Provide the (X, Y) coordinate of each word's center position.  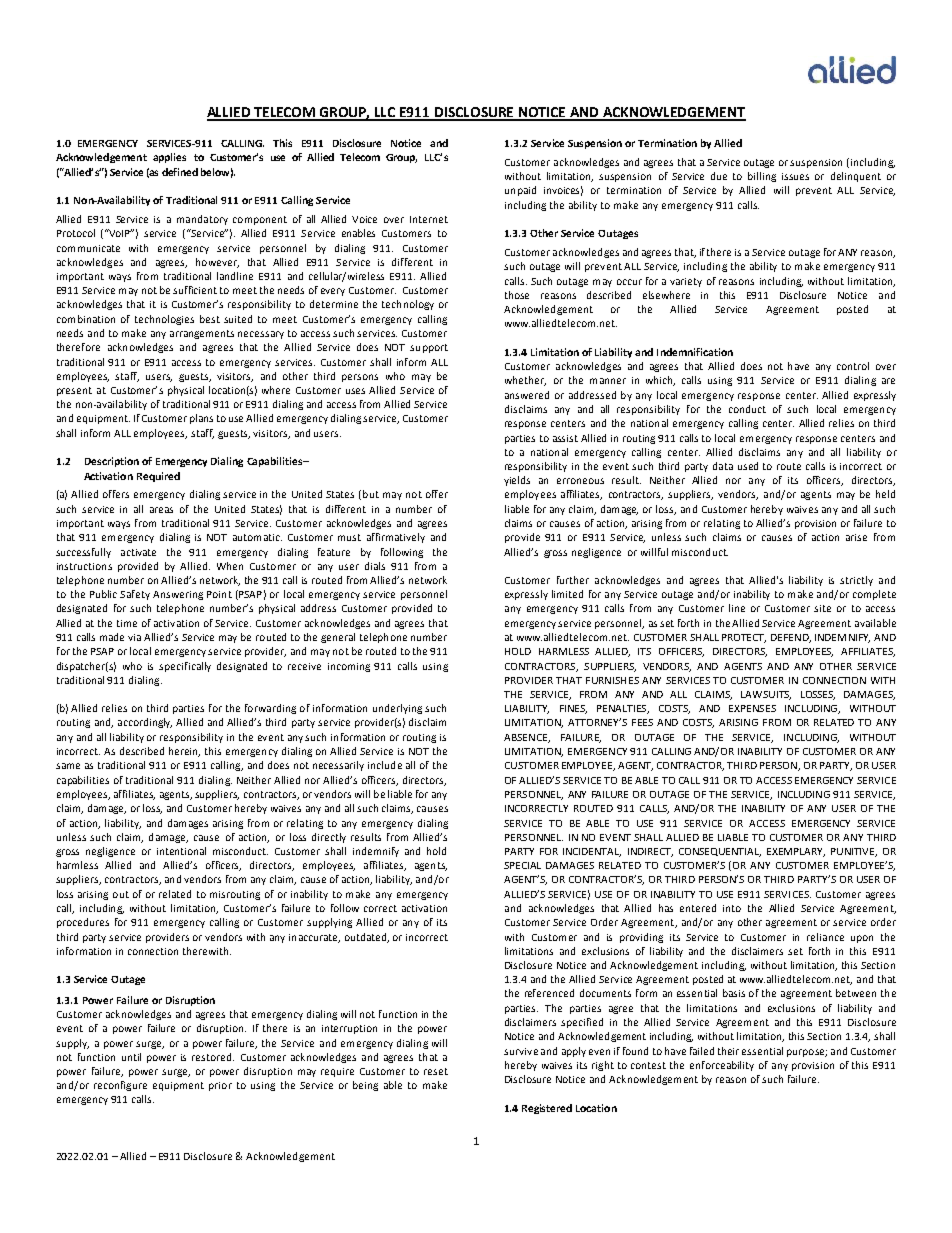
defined (180, 172)
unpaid (520, 191)
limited (567, 594)
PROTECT (744, 638)
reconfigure (120, 1086)
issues (795, 176)
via (134, 637)
